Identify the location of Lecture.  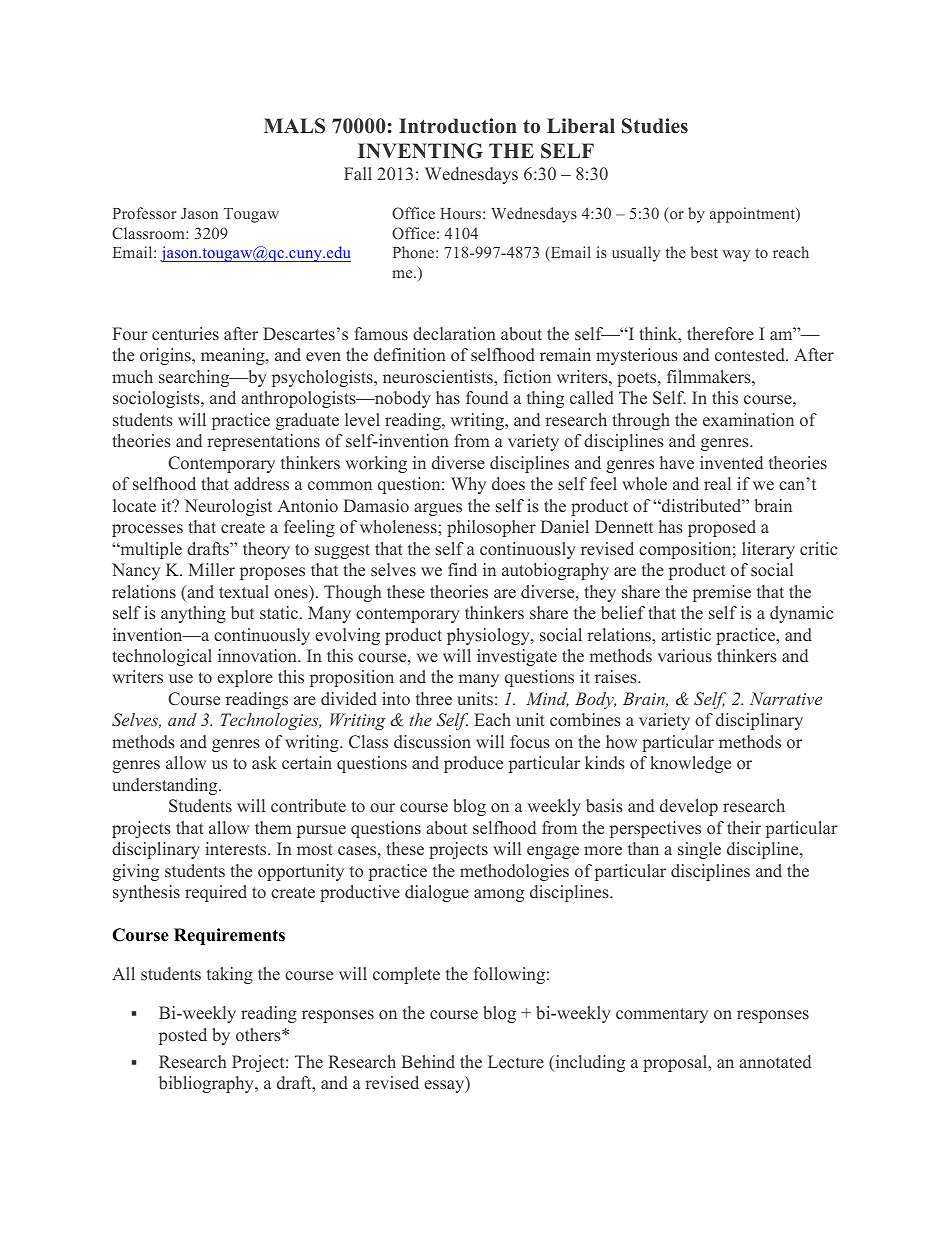
(516, 1061).
